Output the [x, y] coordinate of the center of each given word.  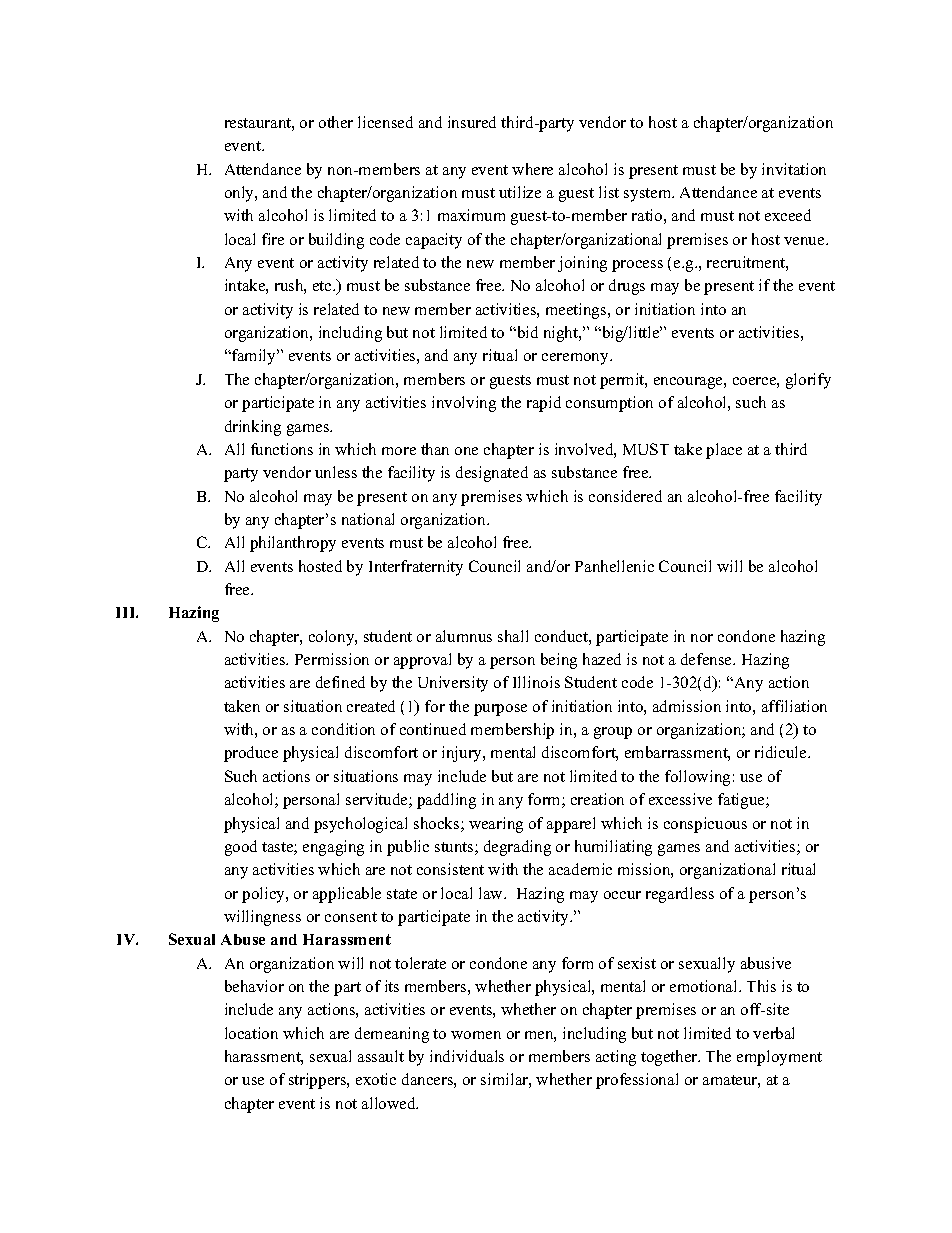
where [532, 169]
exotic [376, 1079]
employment [779, 1058]
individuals [467, 1056]
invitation [794, 169]
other [336, 122]
